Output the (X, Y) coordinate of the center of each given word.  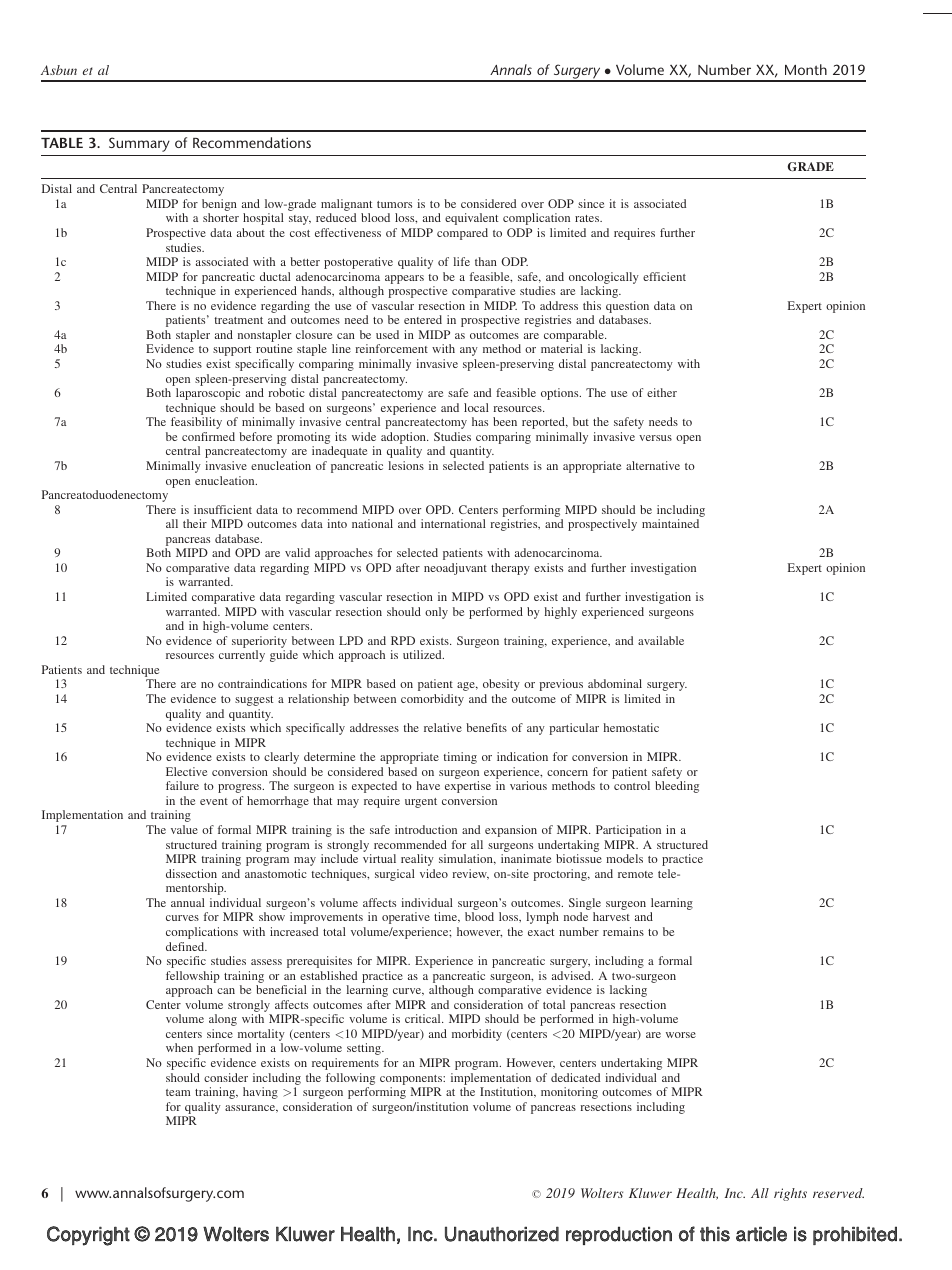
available (661, 640)
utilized (423, 654)
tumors (394, 204)
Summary (139, 144)
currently (242, 656)
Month (806, 69)
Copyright (88, 1236)
